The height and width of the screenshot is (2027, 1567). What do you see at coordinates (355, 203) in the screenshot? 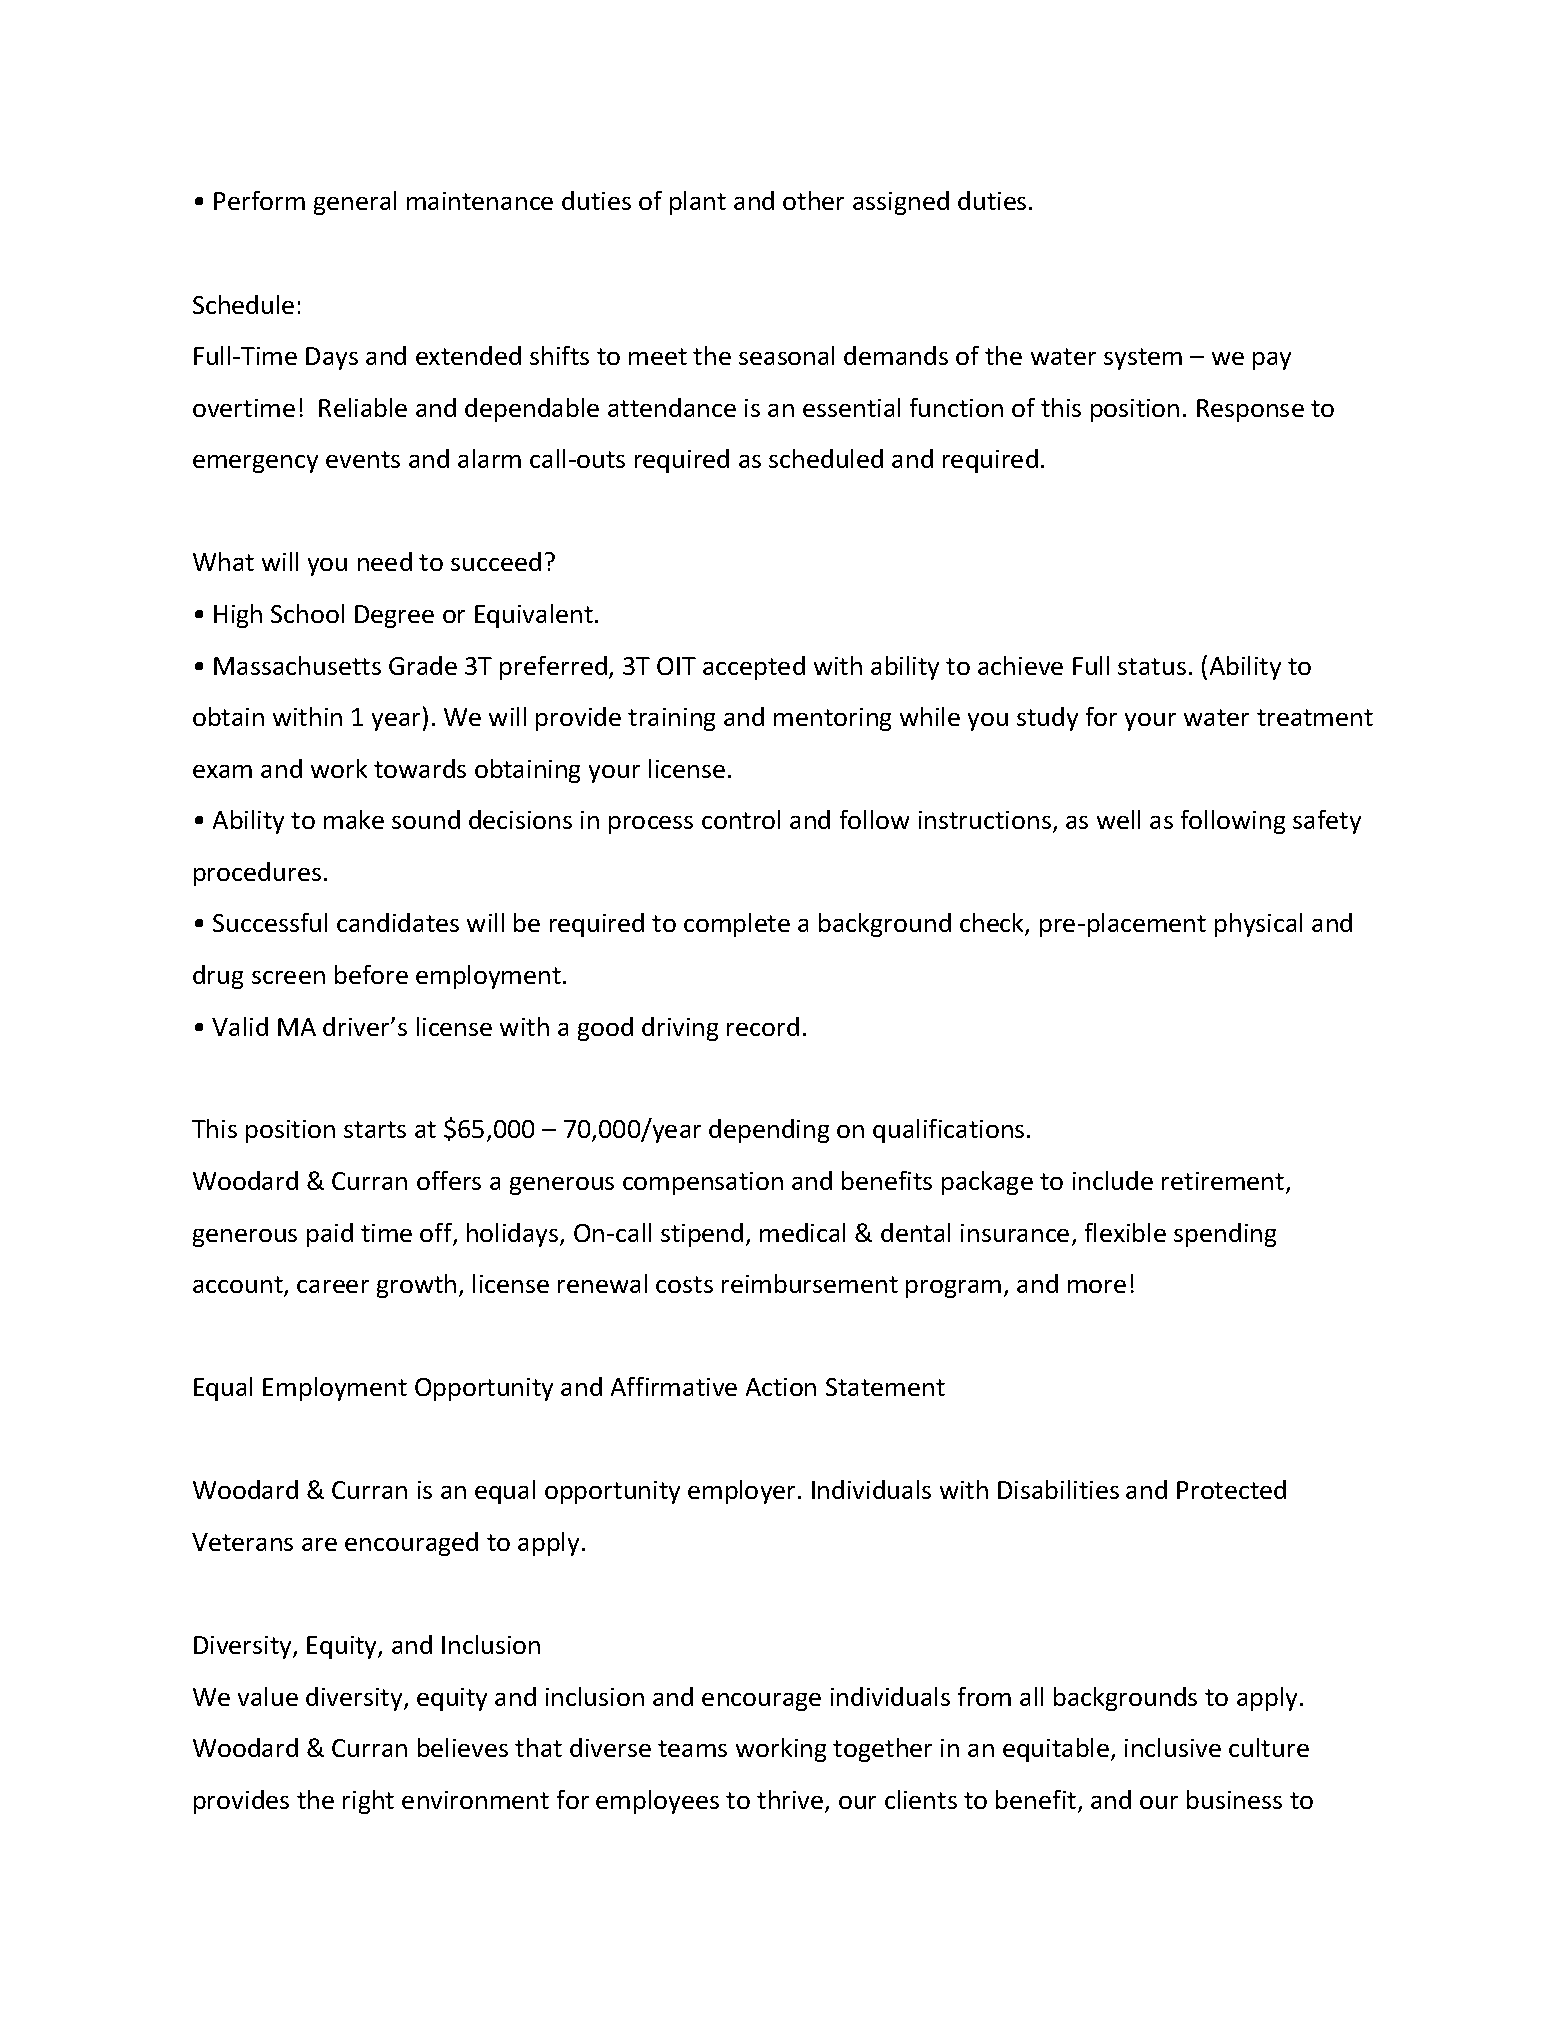
I see `general` at bounding box center [355, 203].
